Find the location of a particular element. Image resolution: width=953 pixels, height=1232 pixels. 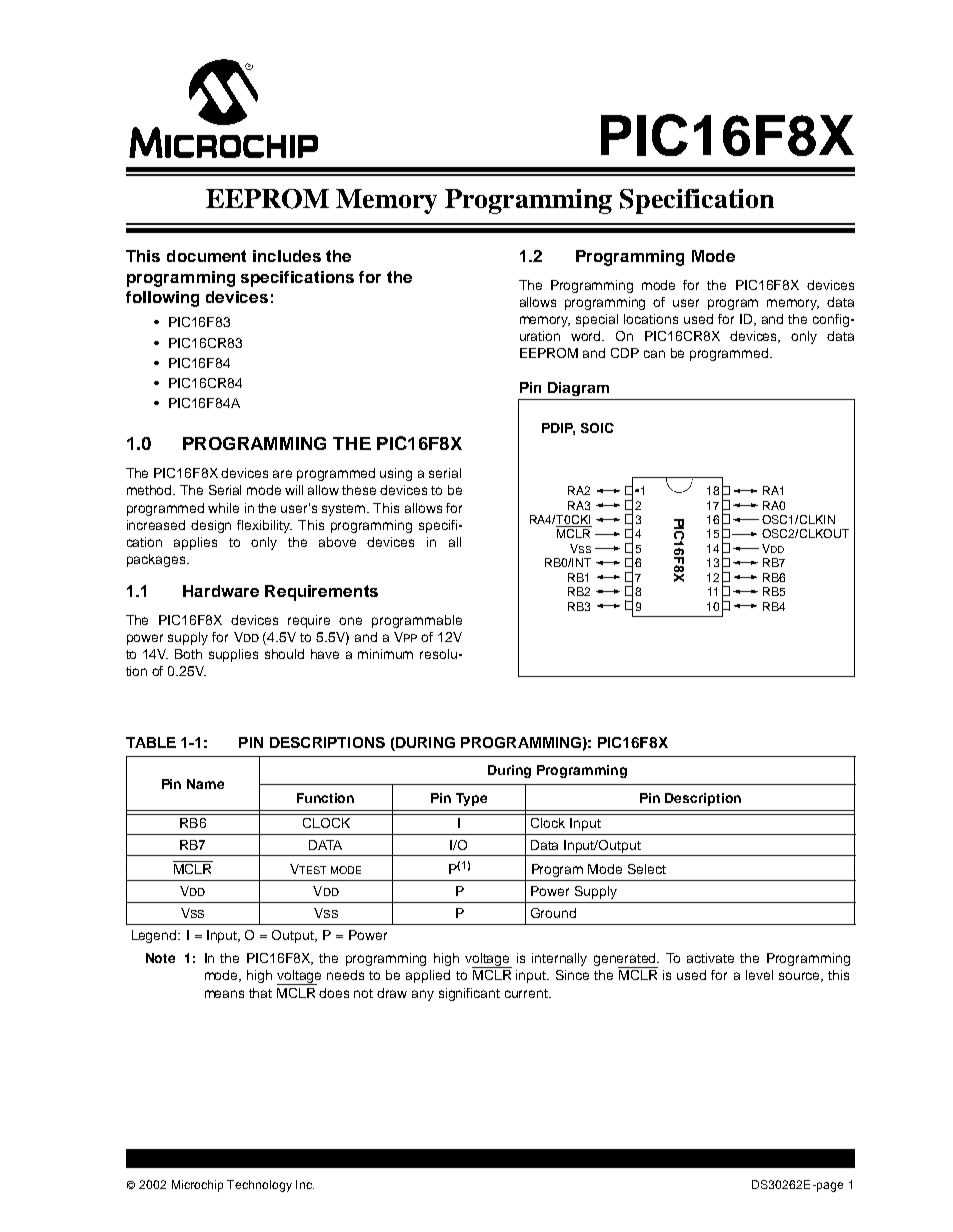

significant is located at coordinates (469, 994).
